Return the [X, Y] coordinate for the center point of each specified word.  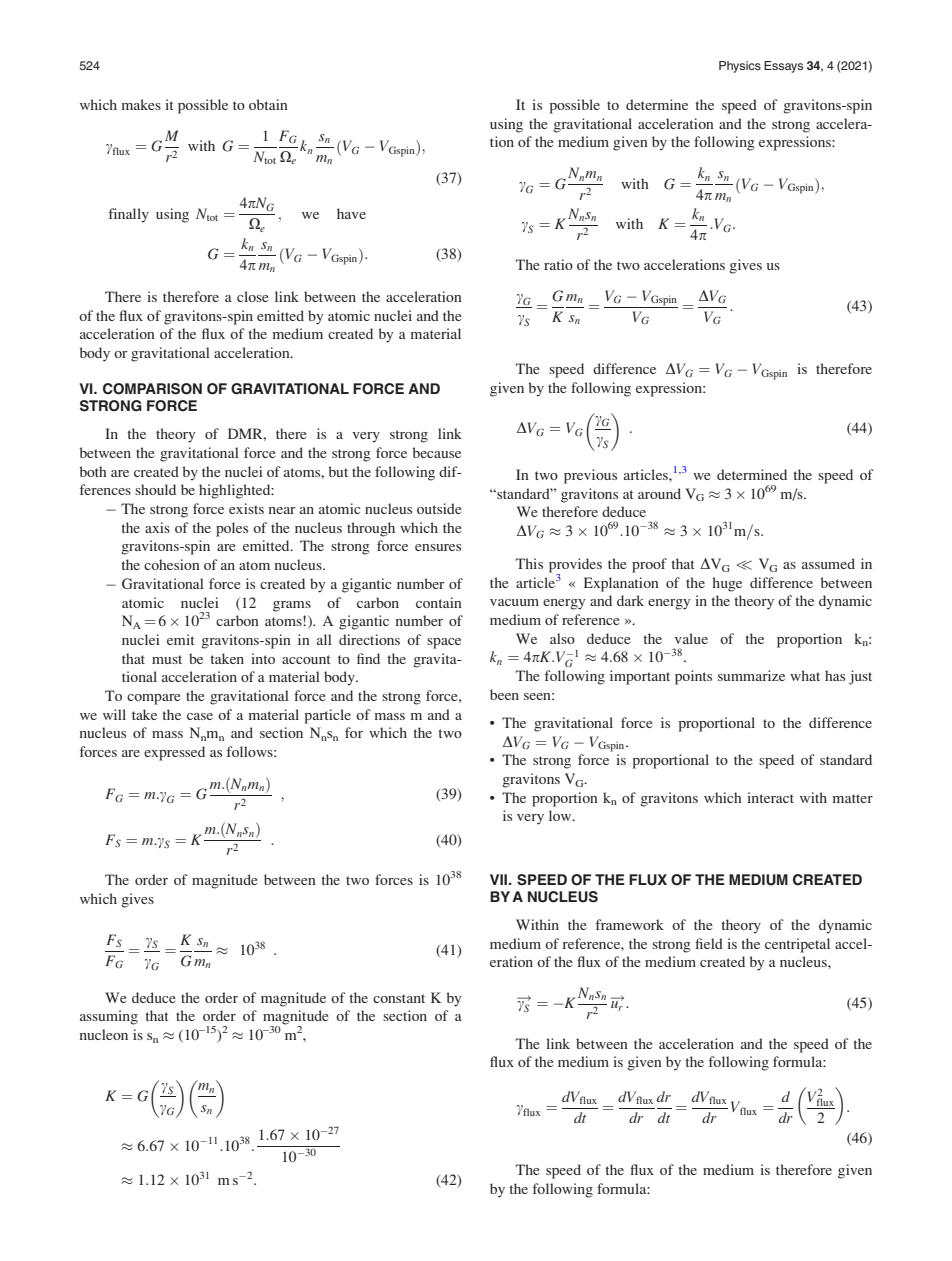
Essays [783, 67]
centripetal [797, 945]
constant [399, 998]
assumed [828, 563]
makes [141, 104]
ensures [438, 547]
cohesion [172, 564]
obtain [268, 104]
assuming [109, 1017]
